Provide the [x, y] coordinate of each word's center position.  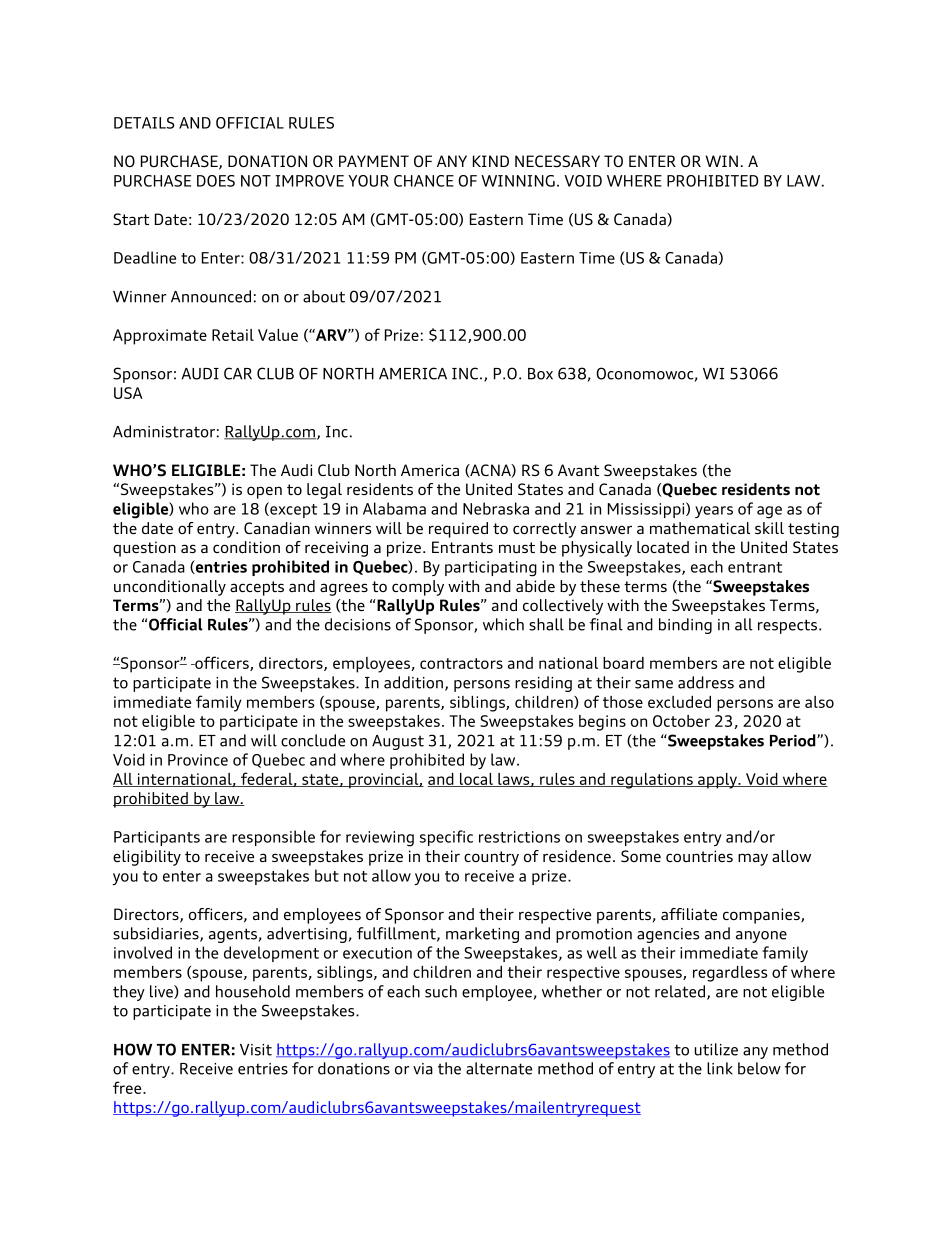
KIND [491, 161]
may [753, 859]
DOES [216, 181]
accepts [257, 588]
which [503, 624]
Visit [256, 1050]
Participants [157, 838]
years [714, 512]
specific [446, 838]
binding [685, 626]
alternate [499, 1068]
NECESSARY [557, 161]
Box [540, 374]
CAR [238, 373]
